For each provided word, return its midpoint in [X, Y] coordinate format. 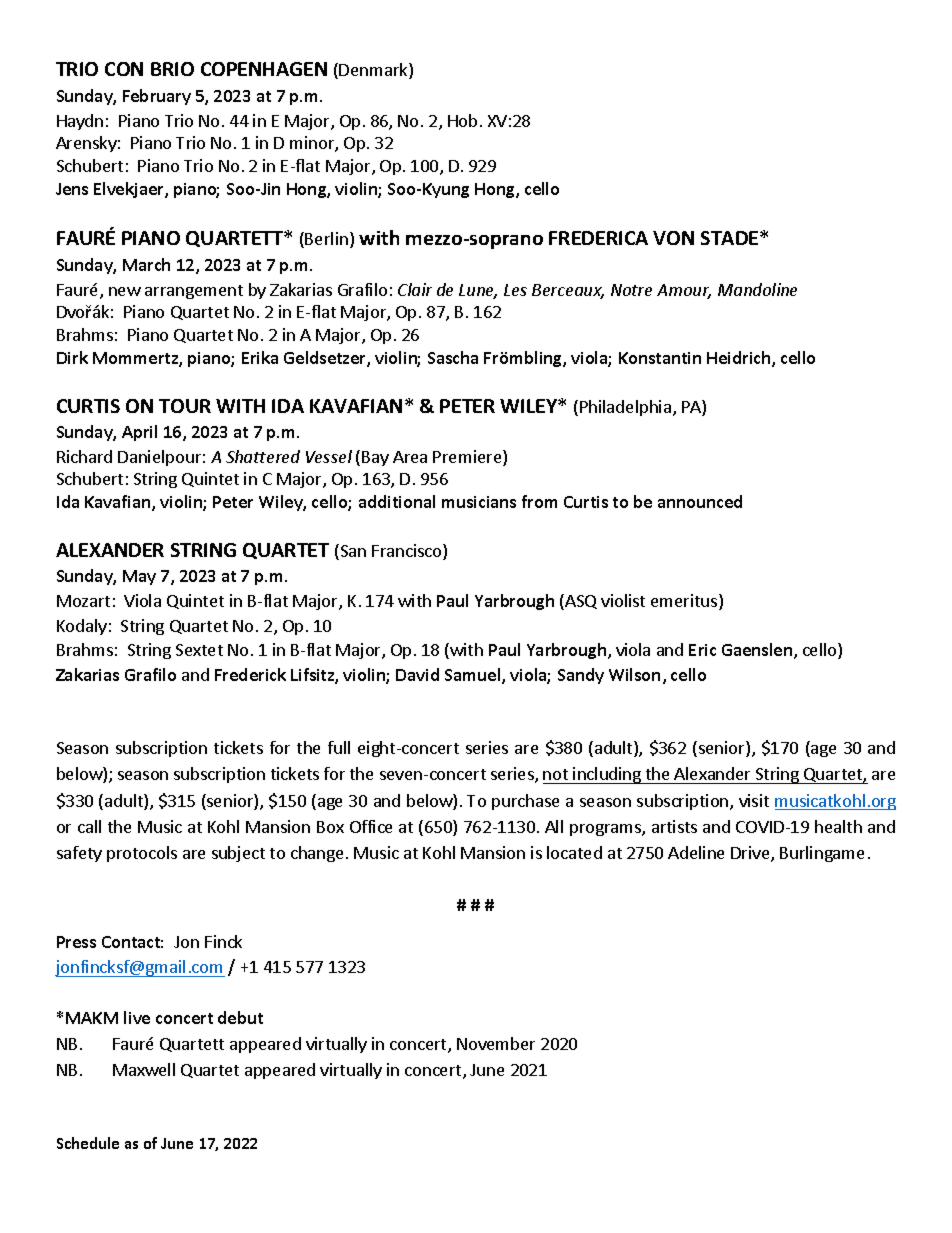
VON [673, 238]
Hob [462, 120]
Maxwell [144, 1069]
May [139, 577]
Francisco [408, 552]
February [157, 97]
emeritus [685, 602]
